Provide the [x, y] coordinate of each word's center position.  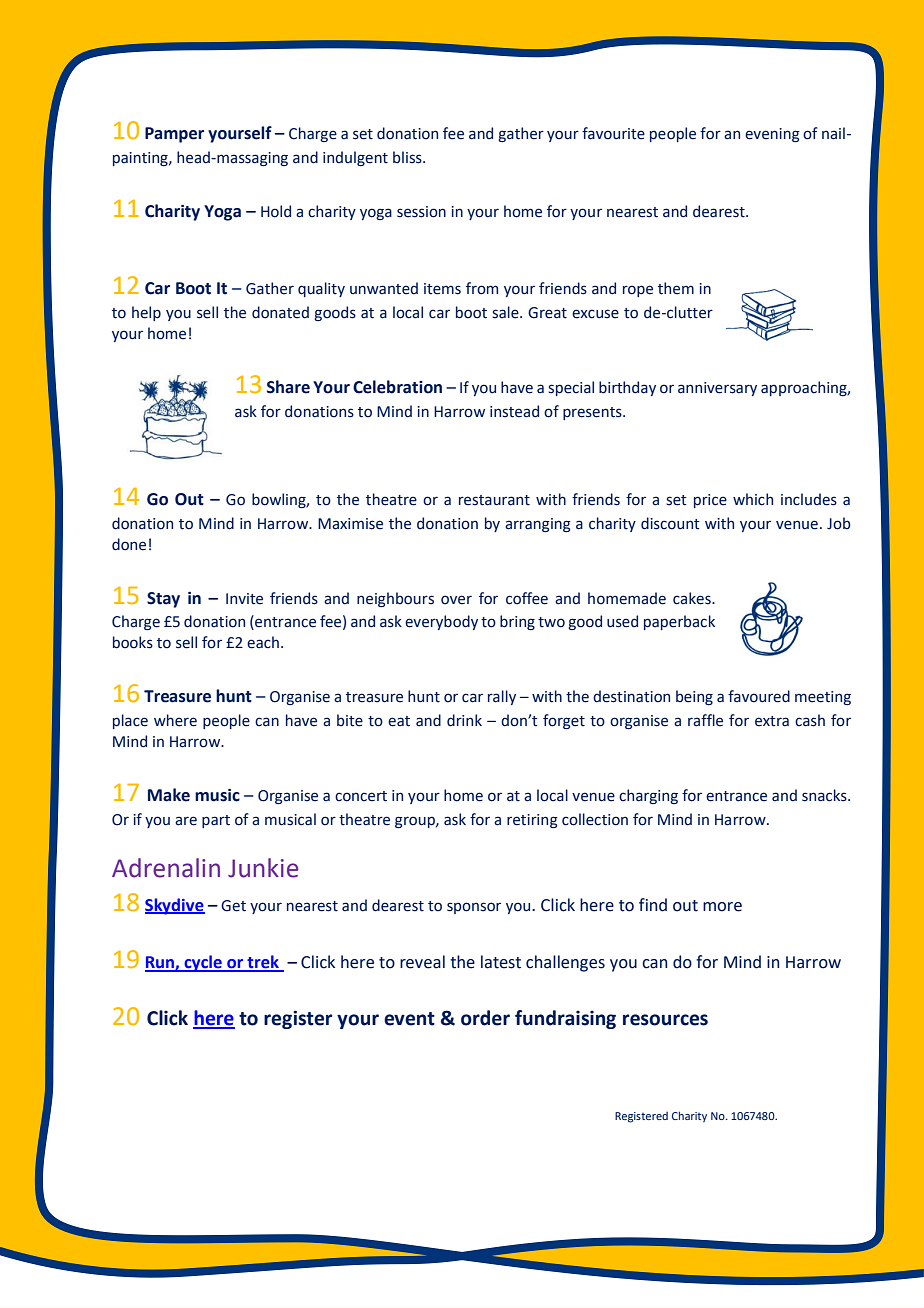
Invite [244, 599]
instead [514, 411]
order [485, 1018]
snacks [825, 795]
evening [772, 135]
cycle [203, 963]
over [456, 600]
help [146, 313]
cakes [693, 598]
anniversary [717, 389]
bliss [408, 157]
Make [169, 795]
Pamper [174, 135]
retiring [532, 821]
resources [665, 1020]
